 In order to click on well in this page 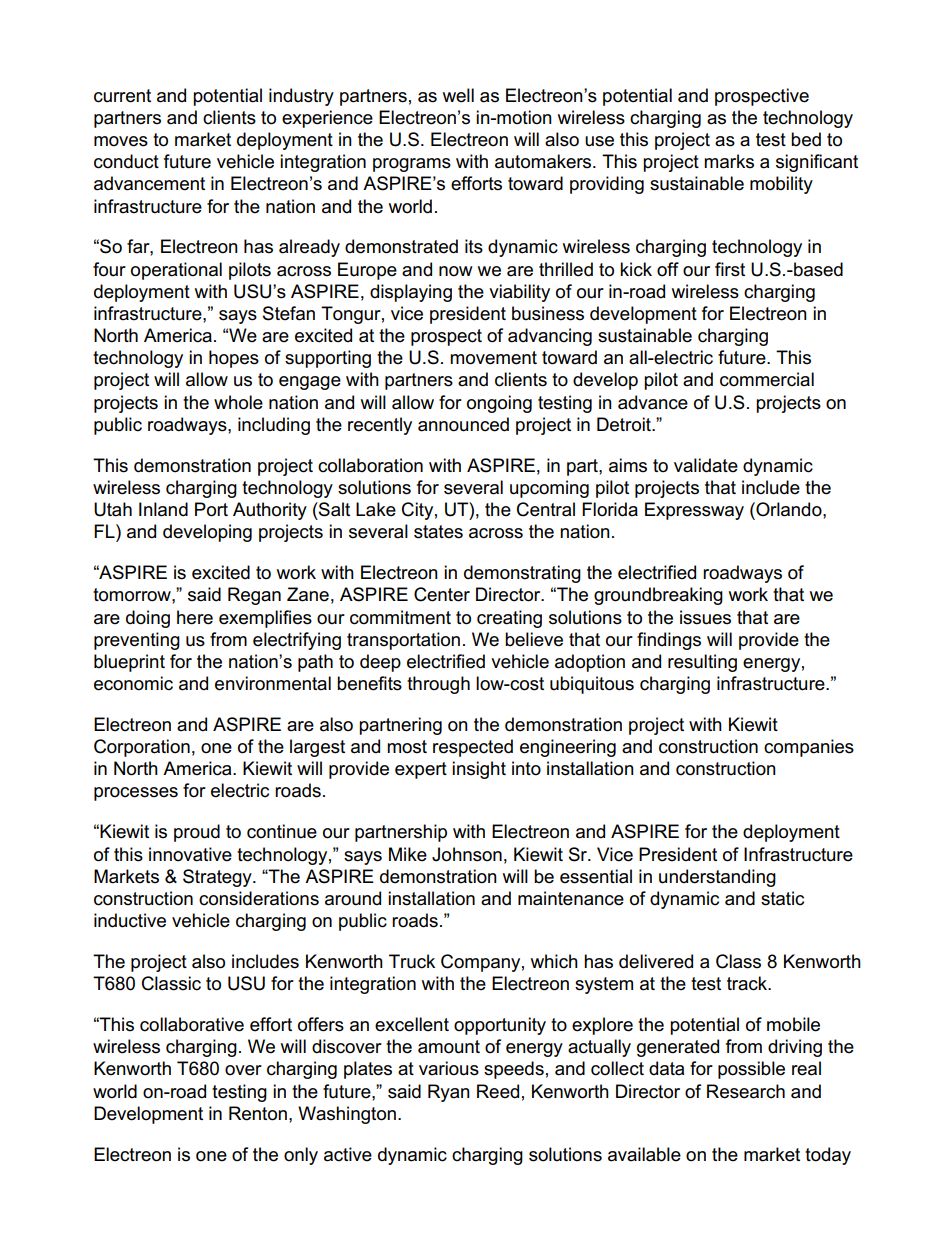, I will do `click(458, 95)`.
